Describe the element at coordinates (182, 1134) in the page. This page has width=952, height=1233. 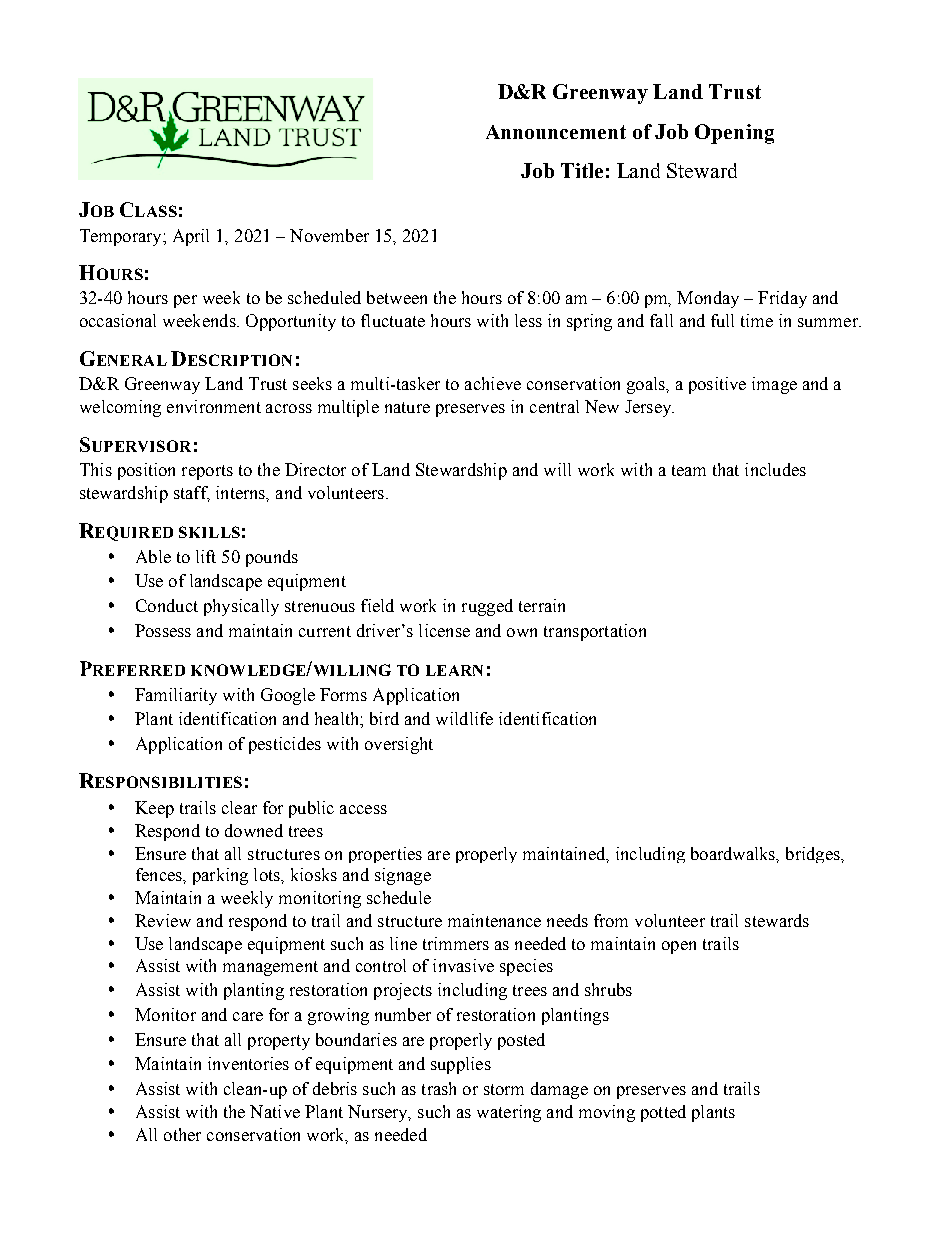
I see `other` at that location.
